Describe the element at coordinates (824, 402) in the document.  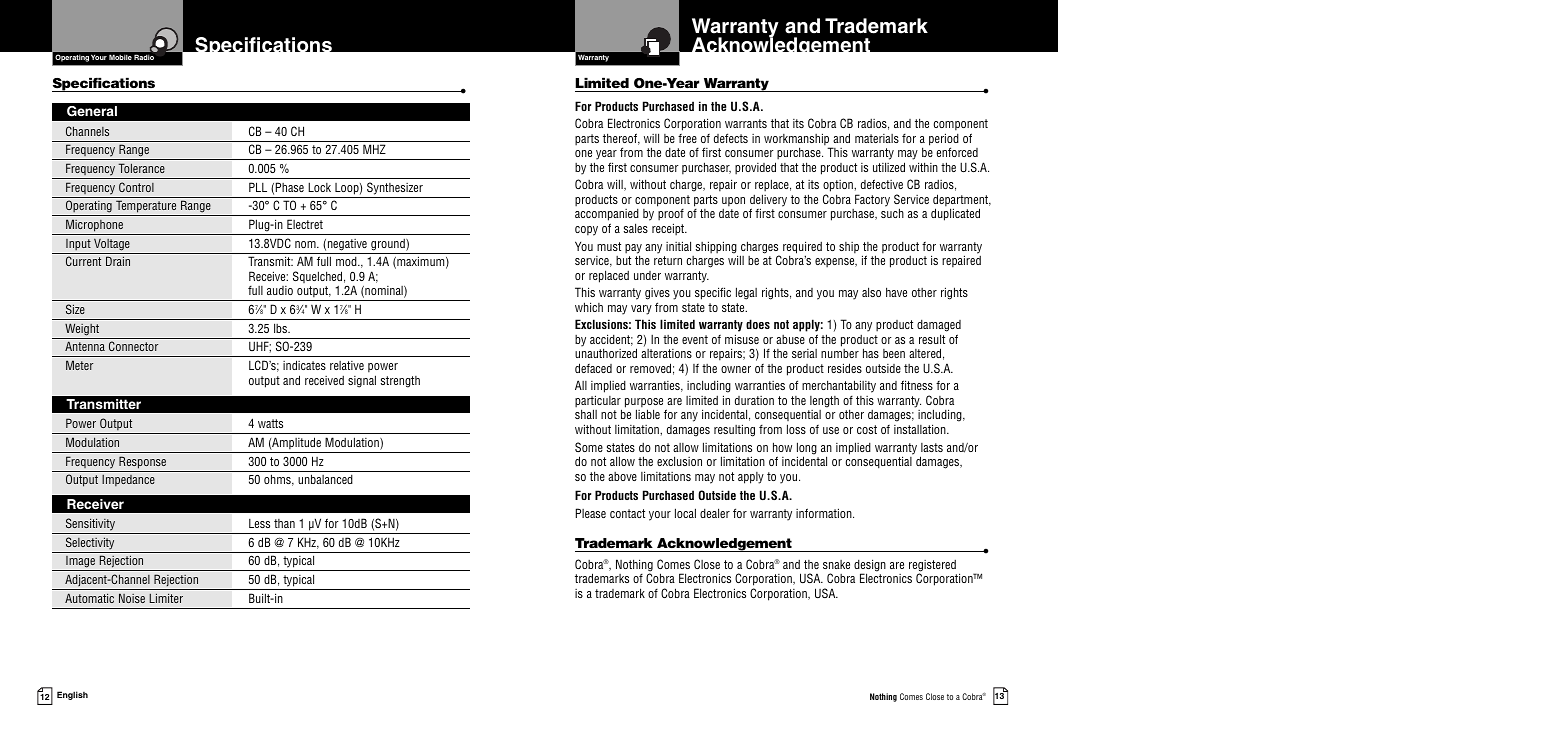
I see `length` at that location.
